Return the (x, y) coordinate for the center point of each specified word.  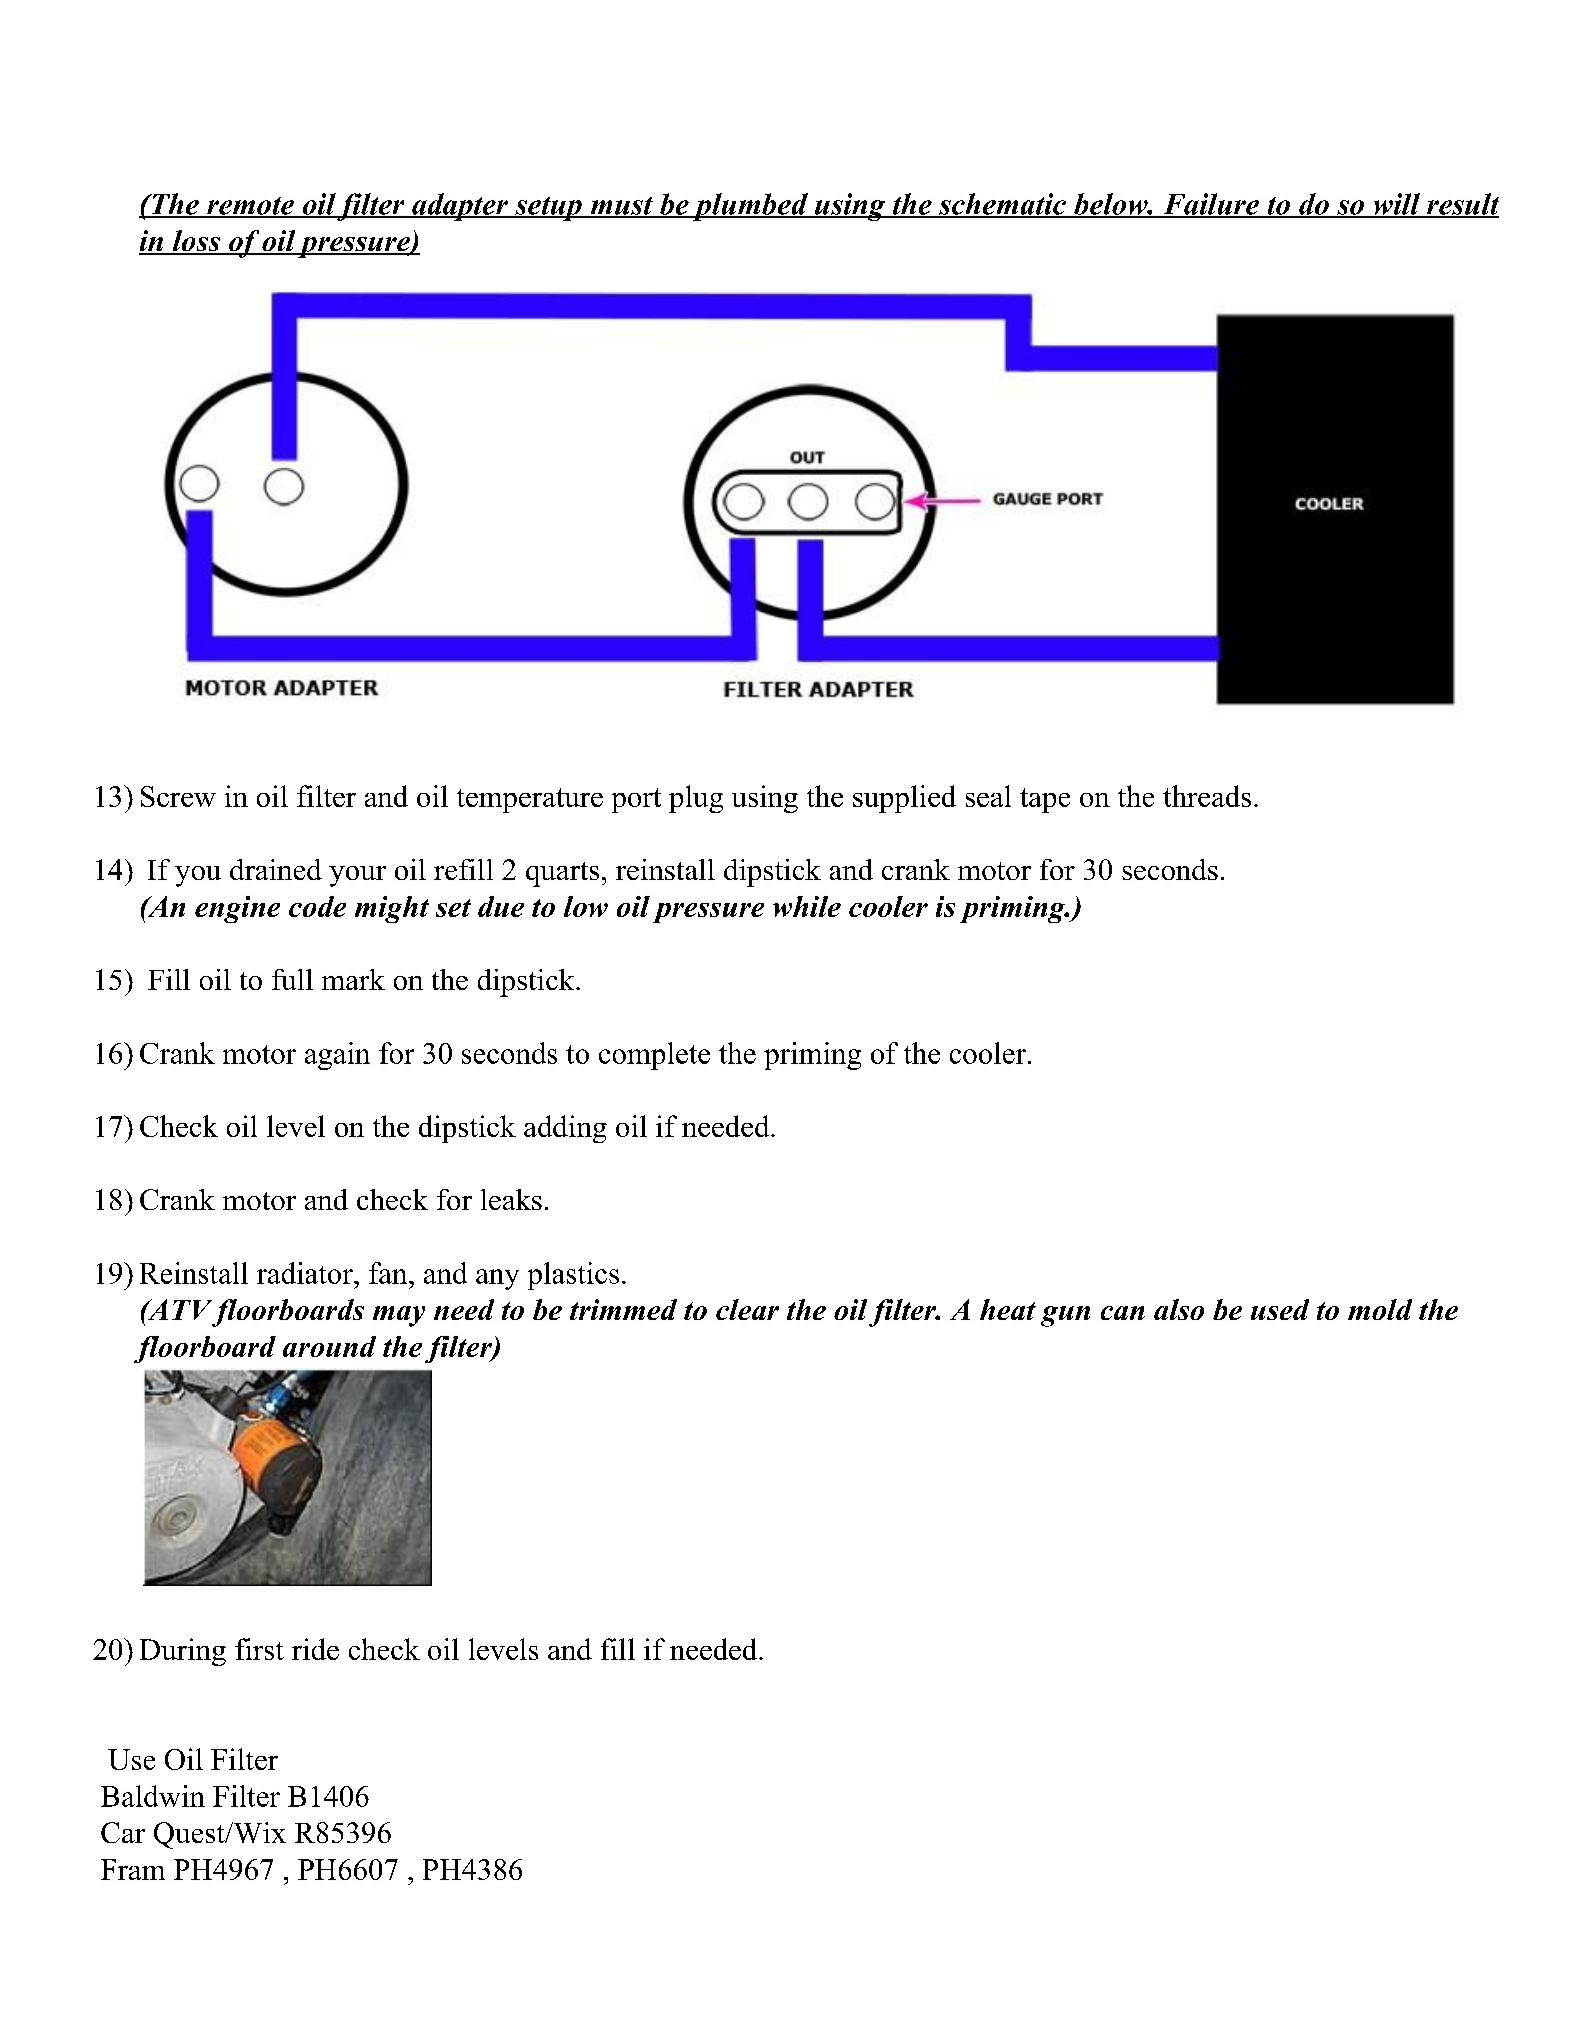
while (807, 906)
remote (250, 207)
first (259, 1649)
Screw (178, 796)
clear (747, 1309)
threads (1207, 796)
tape (1045, 800)
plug (696, 799)
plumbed (750, 207)
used (1280, 1309)
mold (1380, 1309)
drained (276, 869)
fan (388, 1273)
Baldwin (153, 1796)
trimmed (623, 1309)
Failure (1210, 205)
